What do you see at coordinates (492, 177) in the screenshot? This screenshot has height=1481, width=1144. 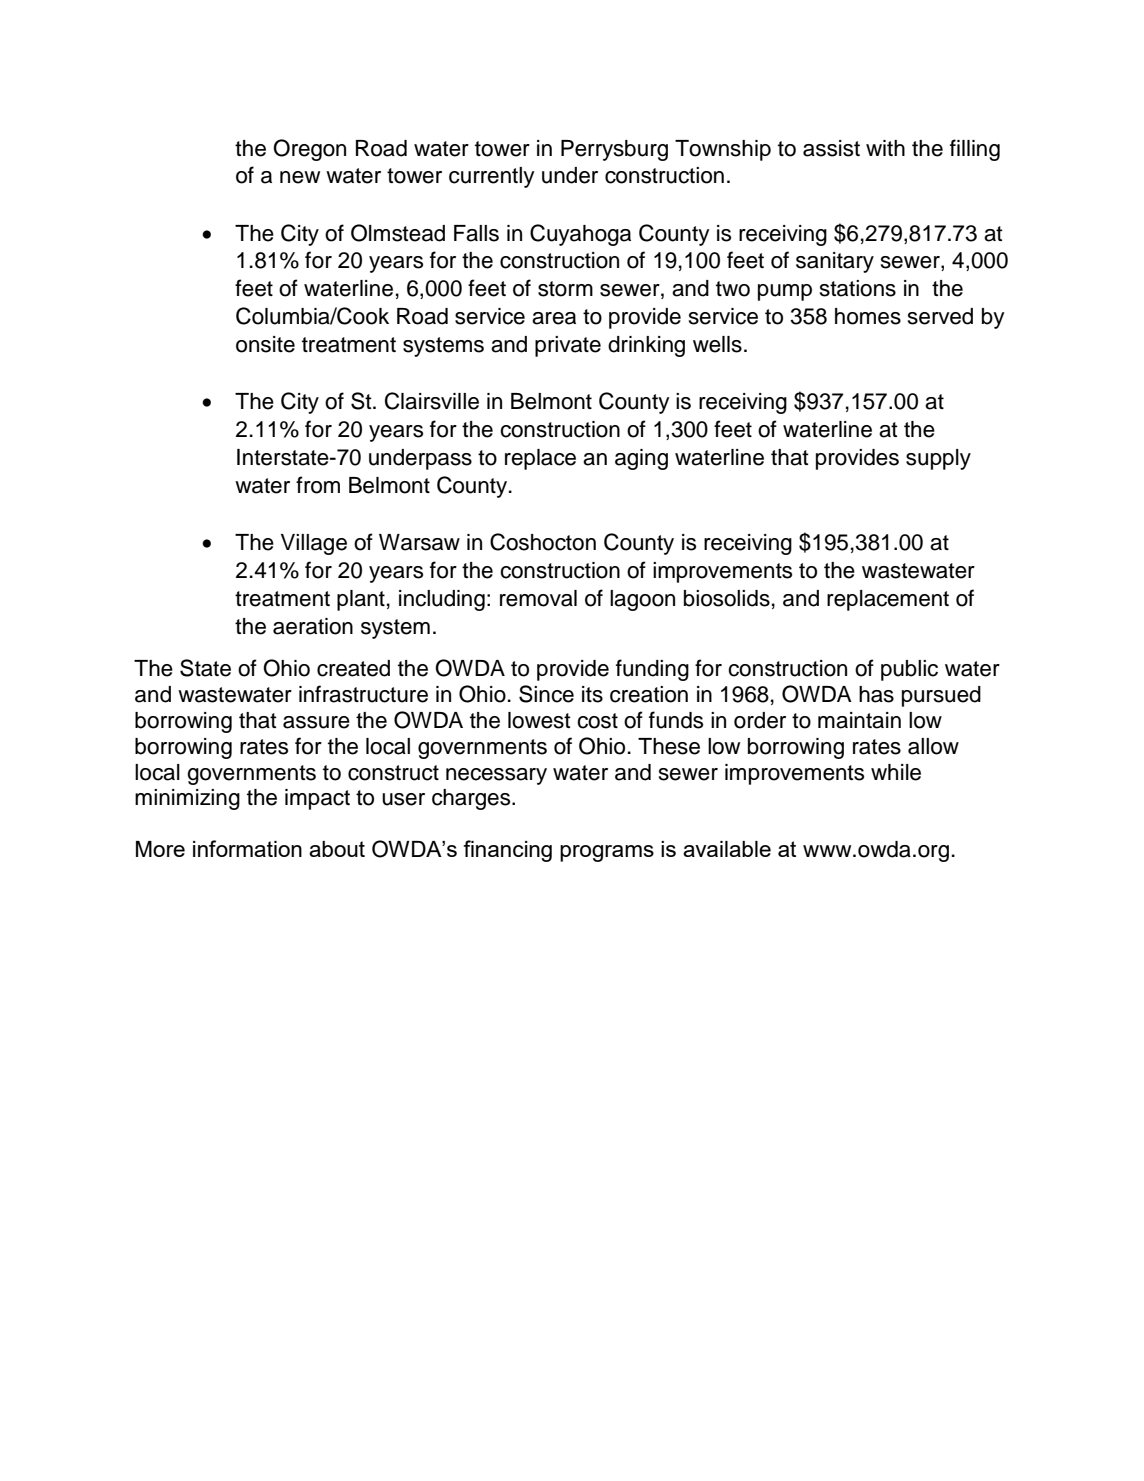 I see `currently` at bounding box center [492, 177].
